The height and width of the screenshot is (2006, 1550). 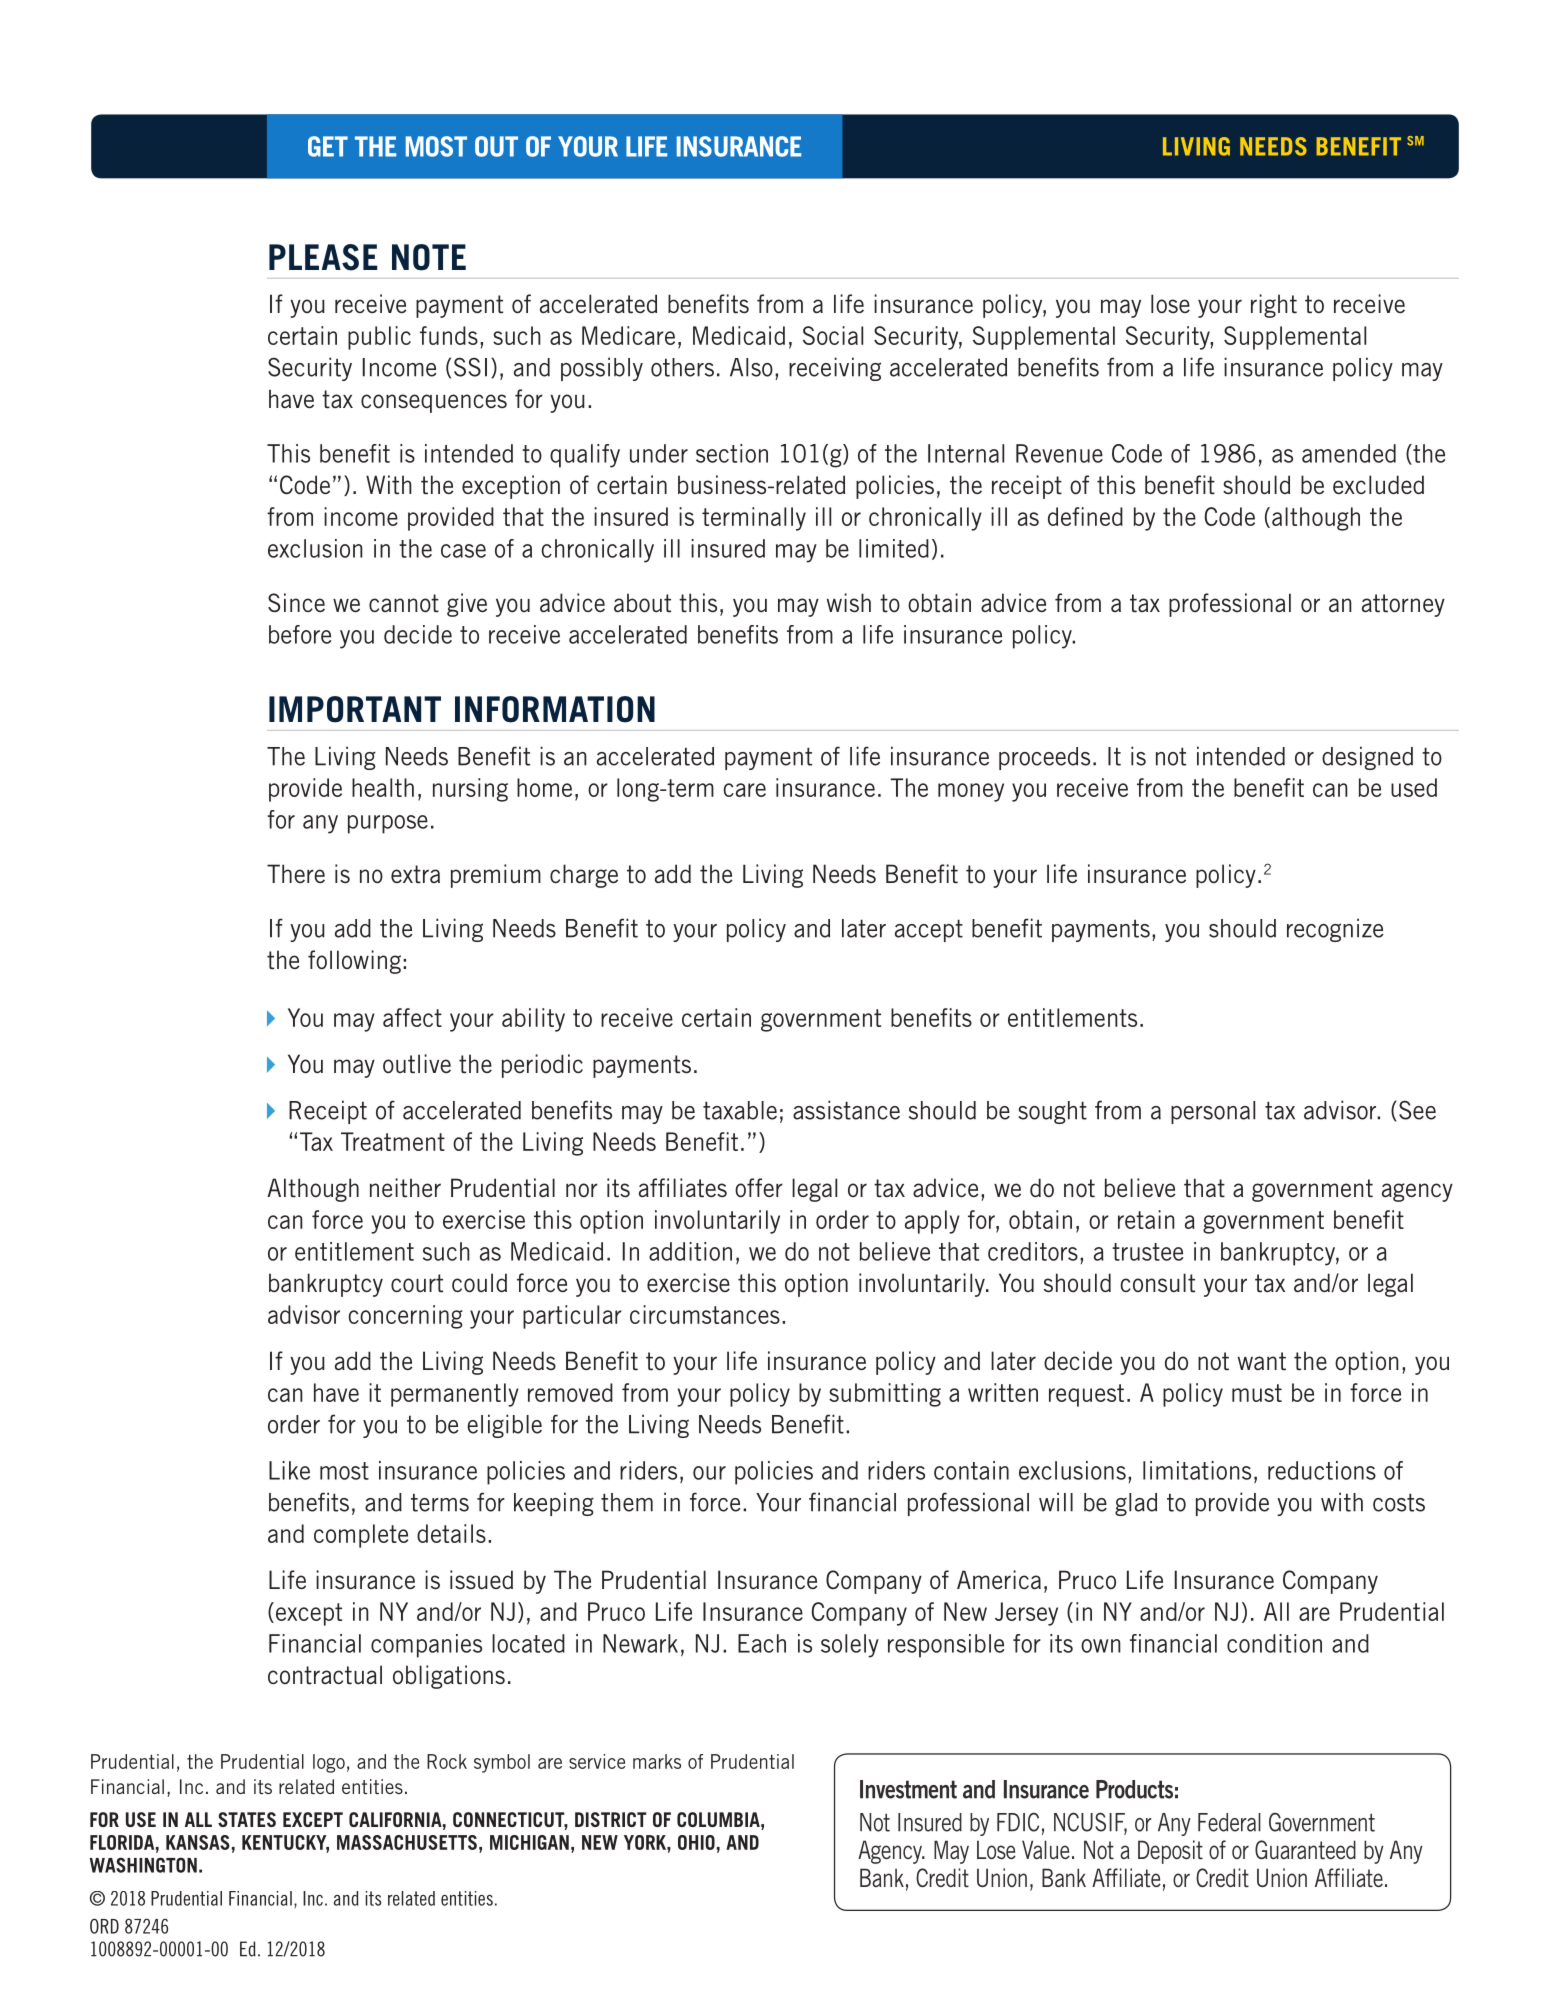 What do you see at coordinates (1257, 1393) in the screenshot?
I see `must` at bounding box center [1257, 1393].
